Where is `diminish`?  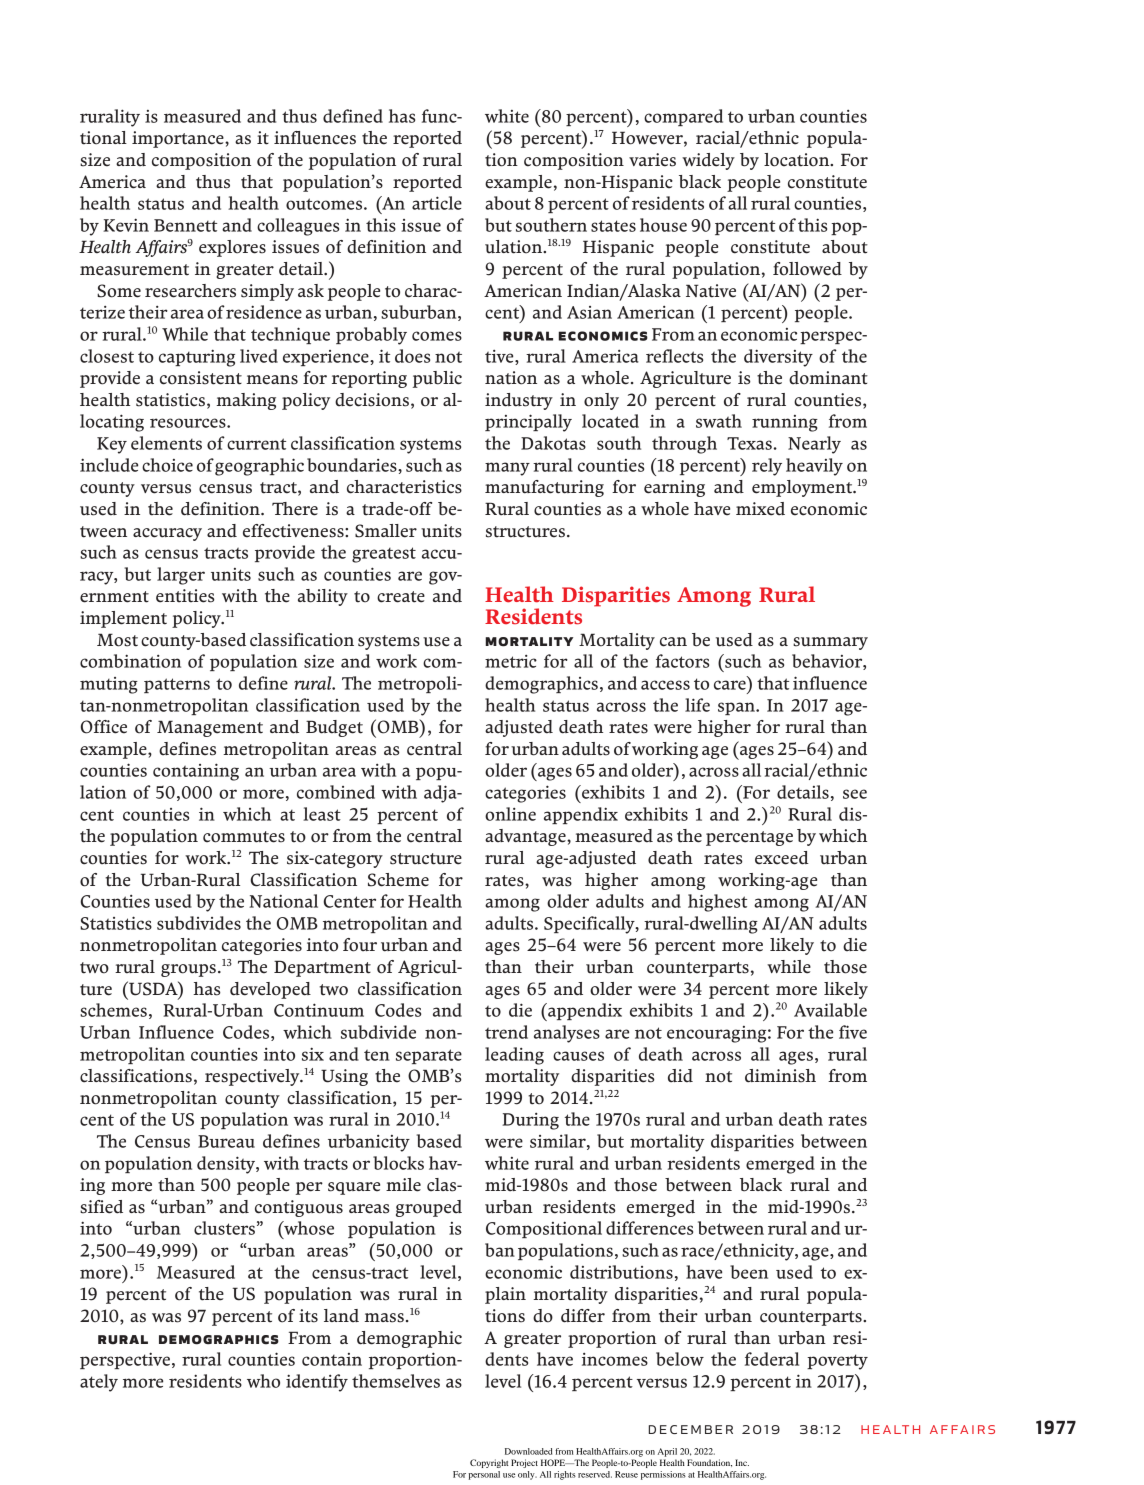 diminish is located at coordinates (780, 1076).
